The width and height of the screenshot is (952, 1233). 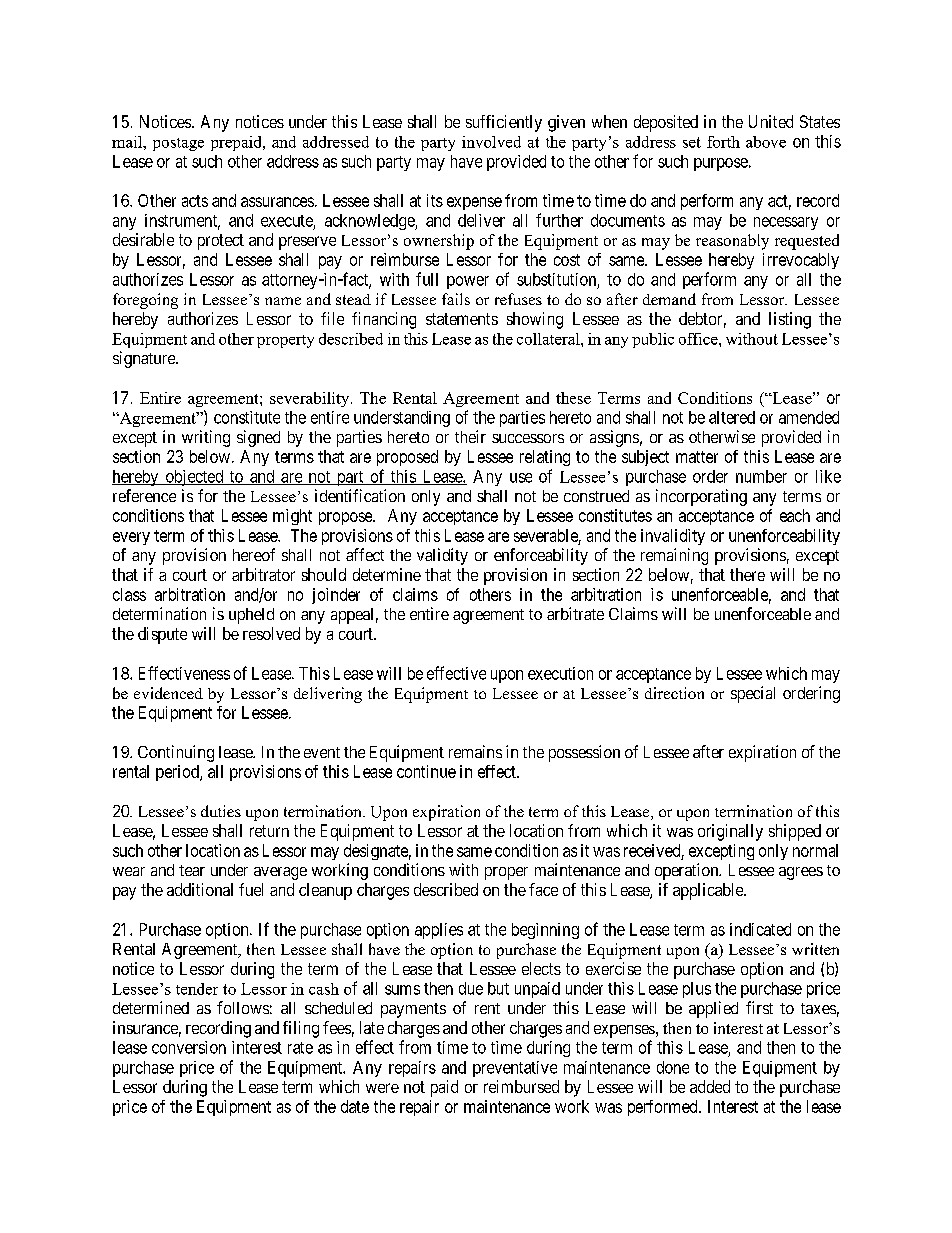 I want to click on conversion, so click(x=189, y=1047).
